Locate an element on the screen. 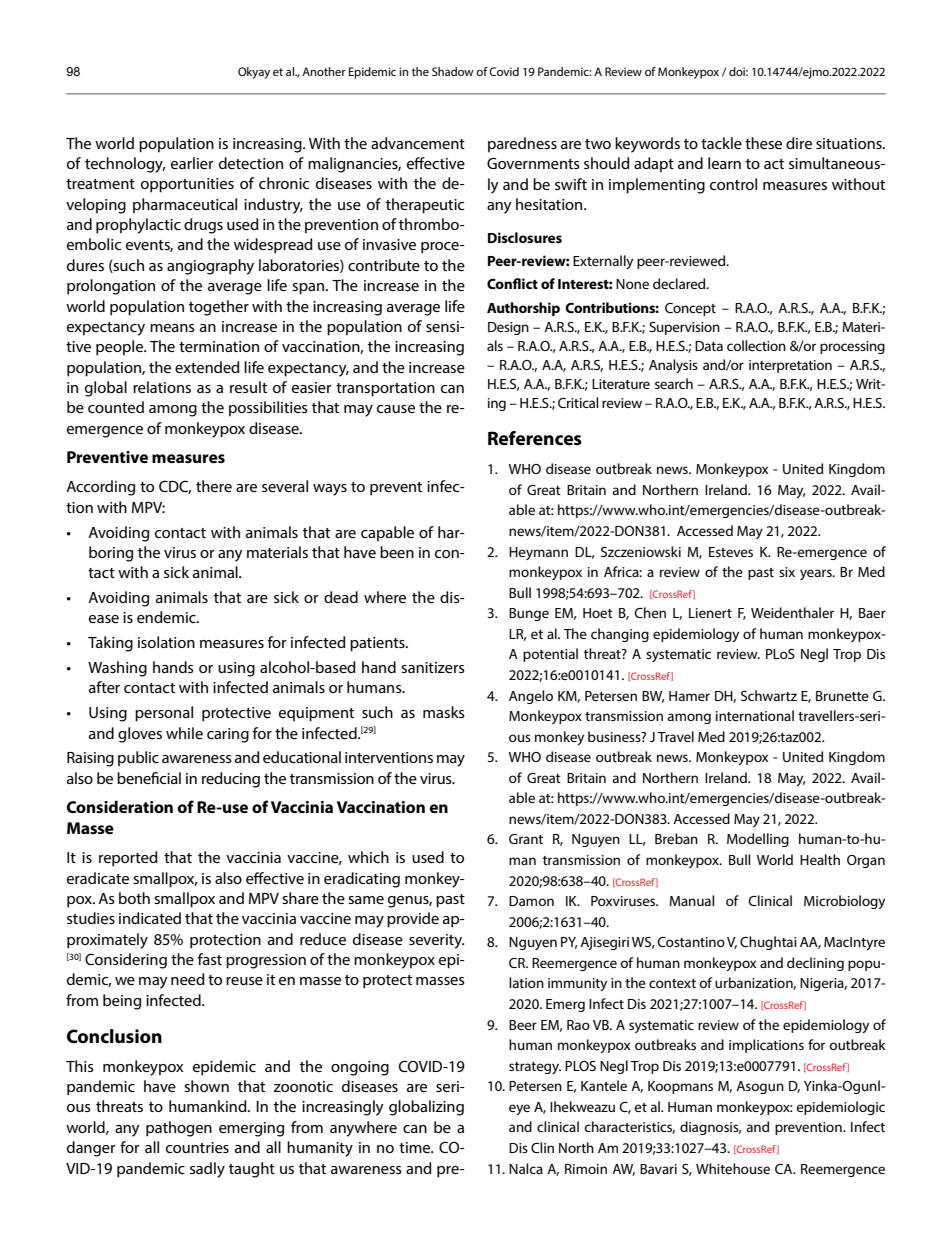 This screenshot has height=1240, width=952. extended is located at coordinates (207, 367).
